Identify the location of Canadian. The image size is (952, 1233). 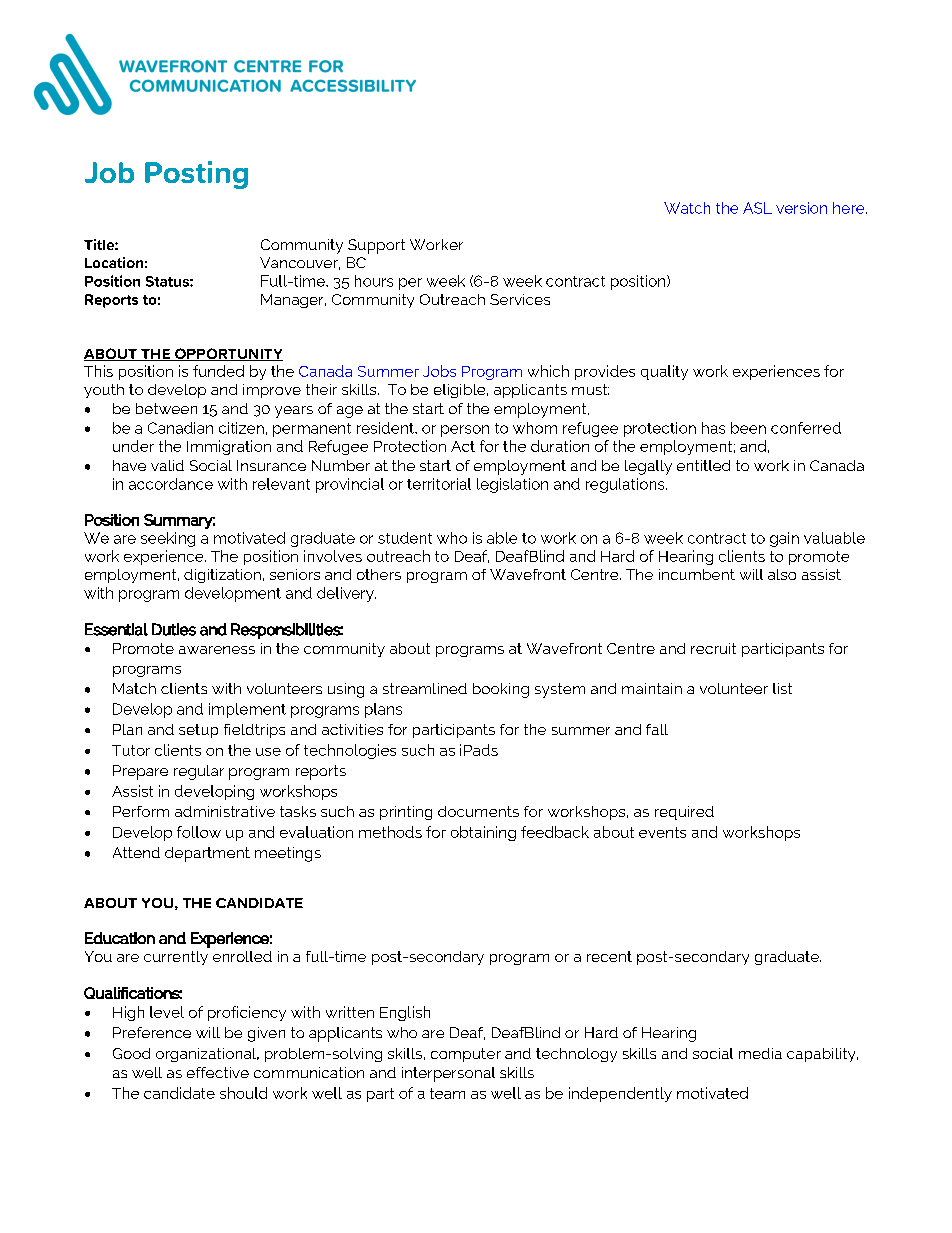
(180, 428).
